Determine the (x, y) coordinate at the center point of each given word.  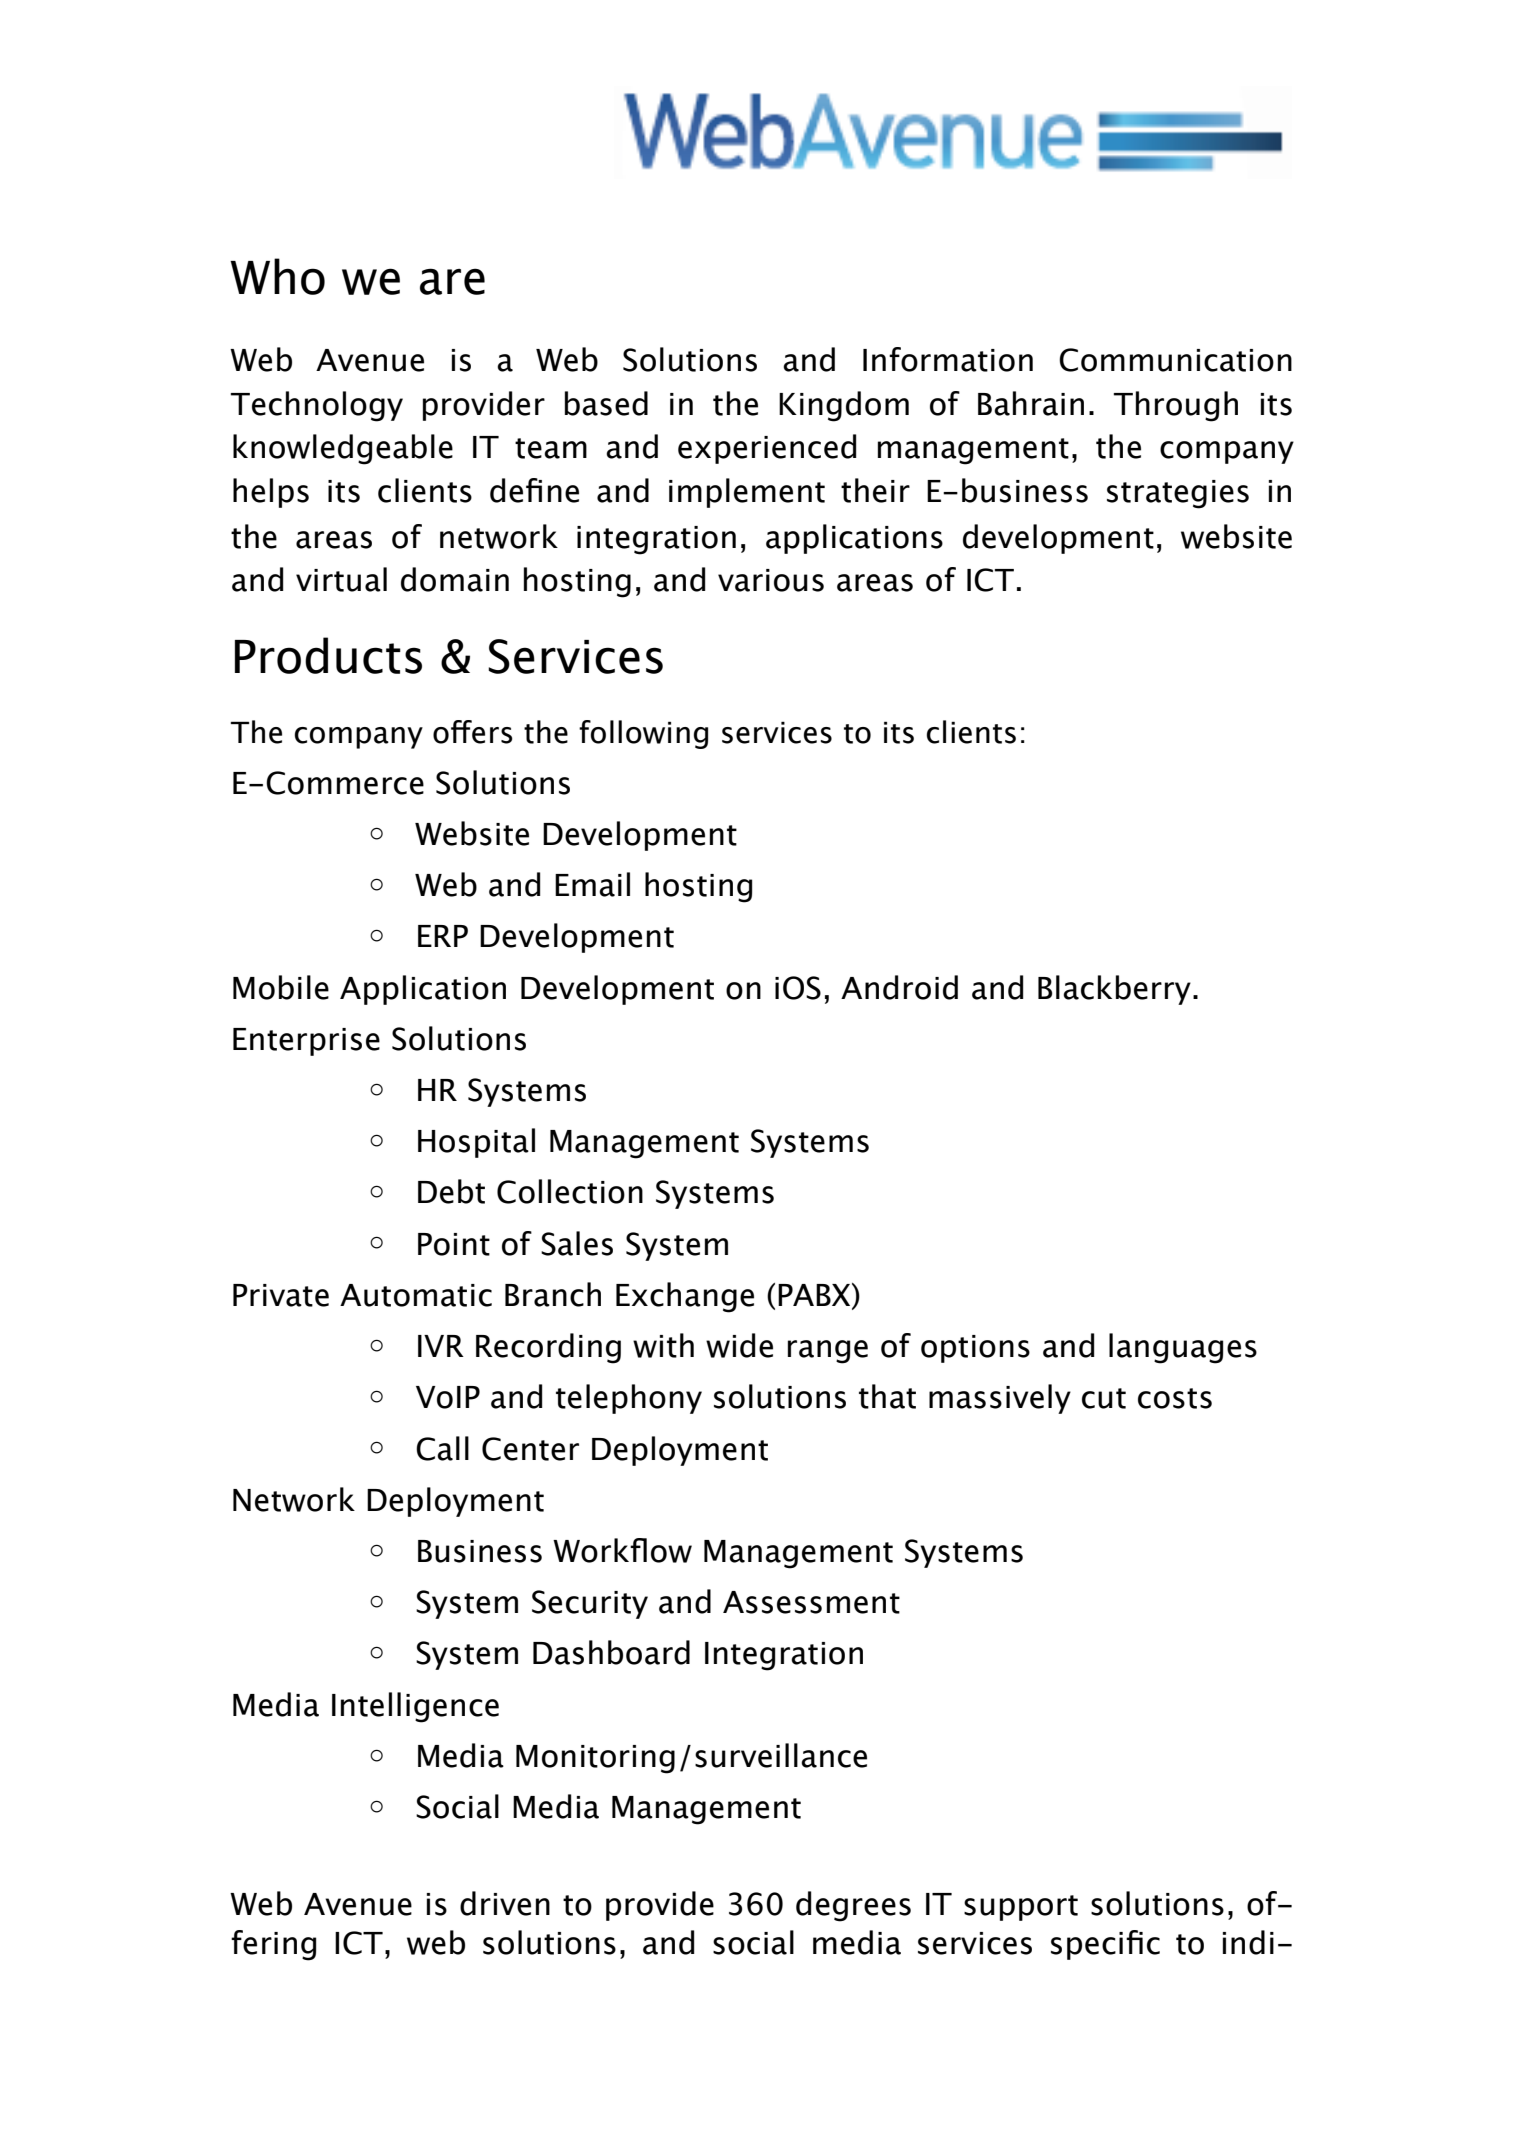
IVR (441, 1346)
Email (592, 884)
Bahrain (1031, 403)
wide (739, 1345)
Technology (316, 406)
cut (1104, 1398)
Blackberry (1114, 990)
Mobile (281, 987)
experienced (767, 449)
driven (505, 1903)
